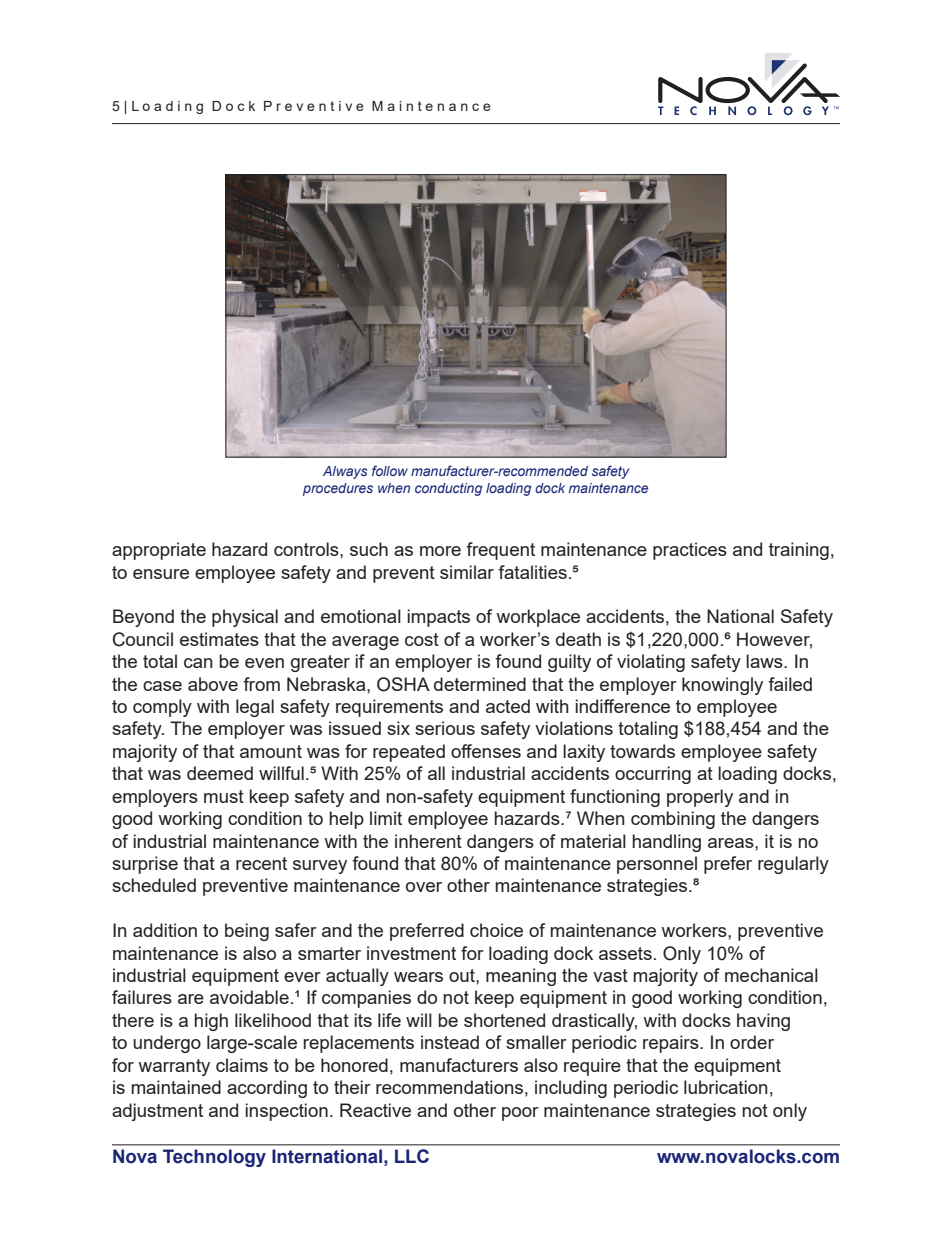  What do you see at coordinates (725, 1087) in the screenshot?
I see `lubrication` at bounding box center [725, 1087].
